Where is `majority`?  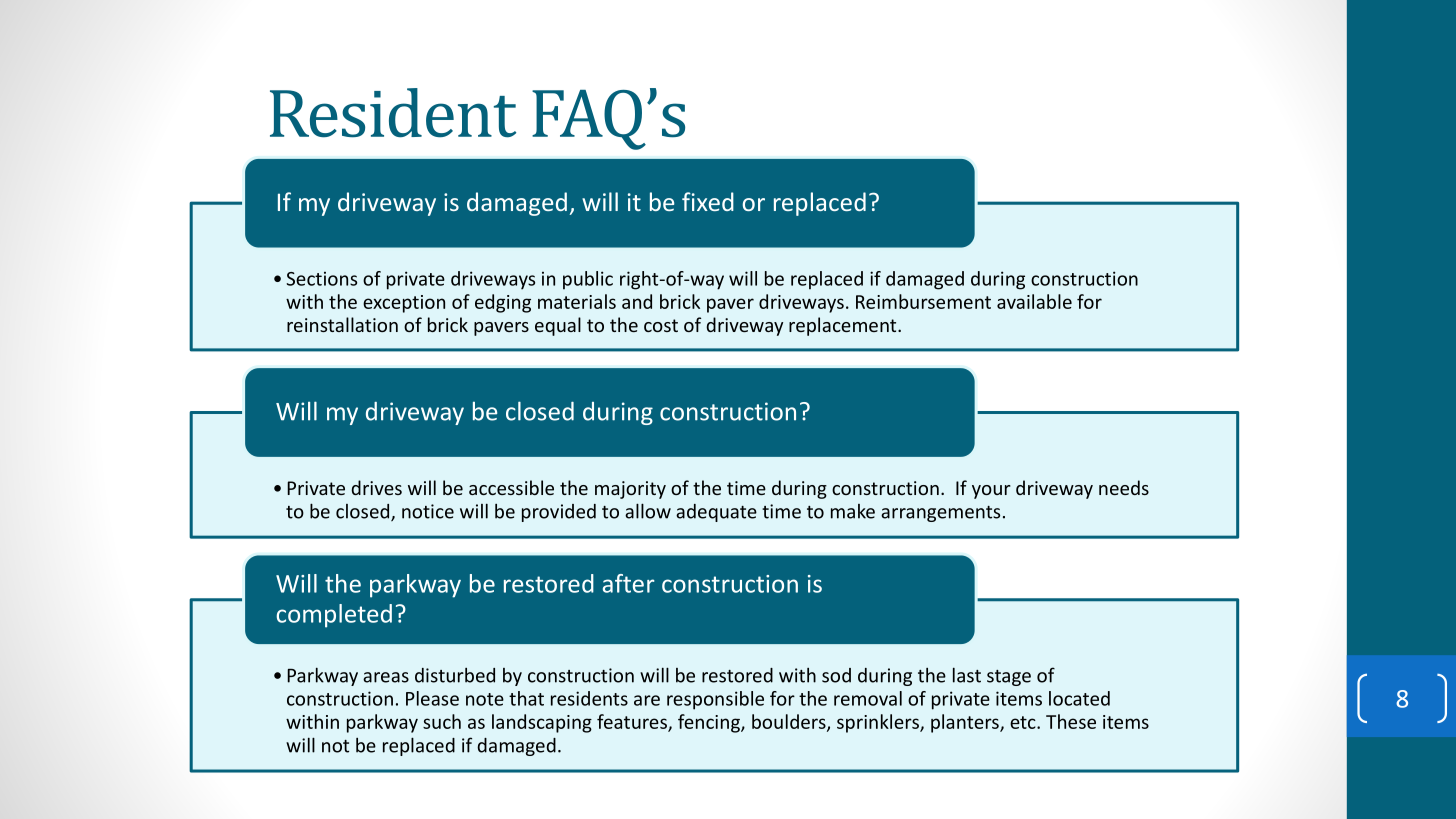 majority is located at coordinates (630, 490).
